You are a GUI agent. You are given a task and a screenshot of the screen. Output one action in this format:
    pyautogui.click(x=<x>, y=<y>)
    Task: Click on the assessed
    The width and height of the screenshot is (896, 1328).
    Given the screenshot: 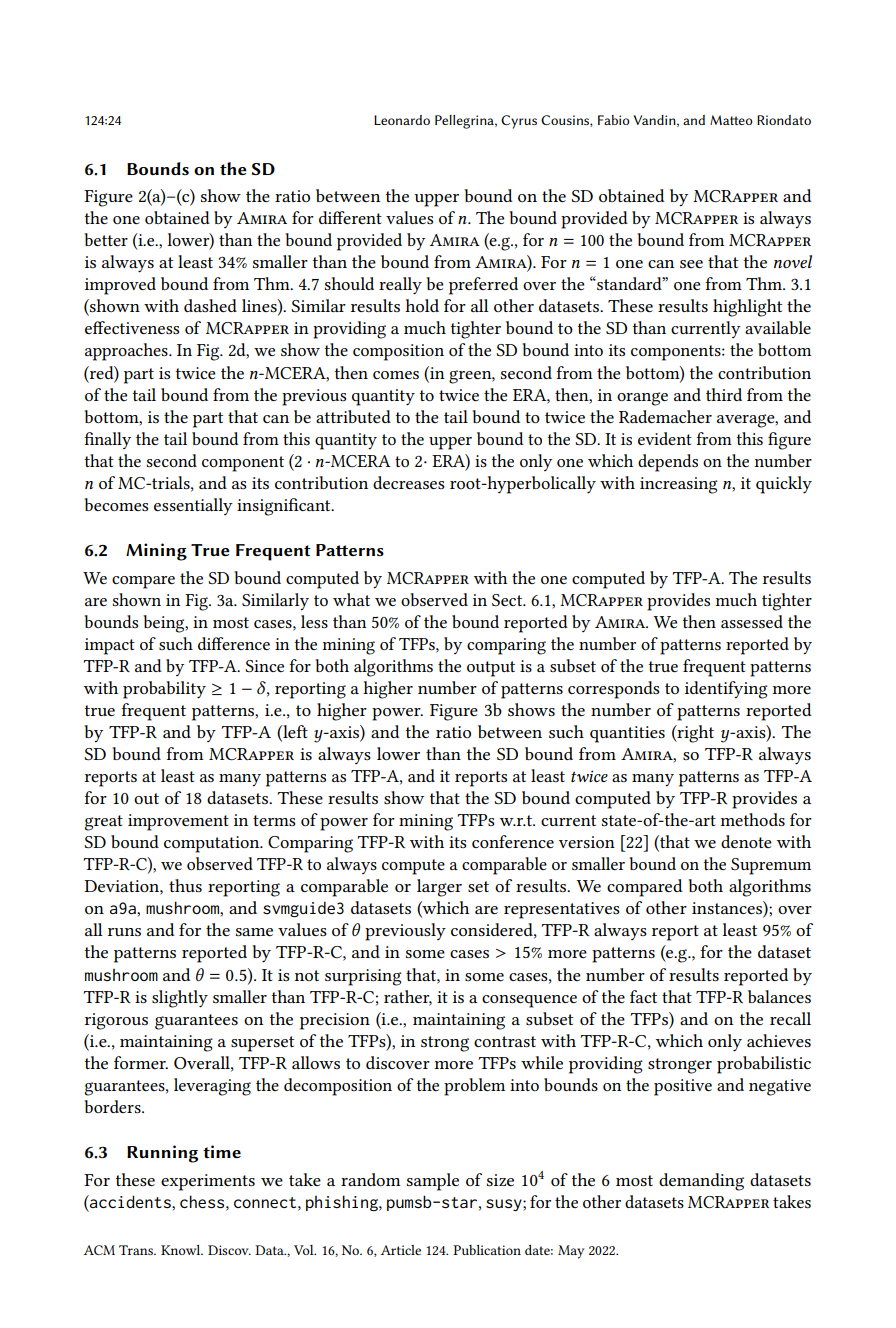 What is the action you would take?
    pyautogui.click(x=752, y=621)
